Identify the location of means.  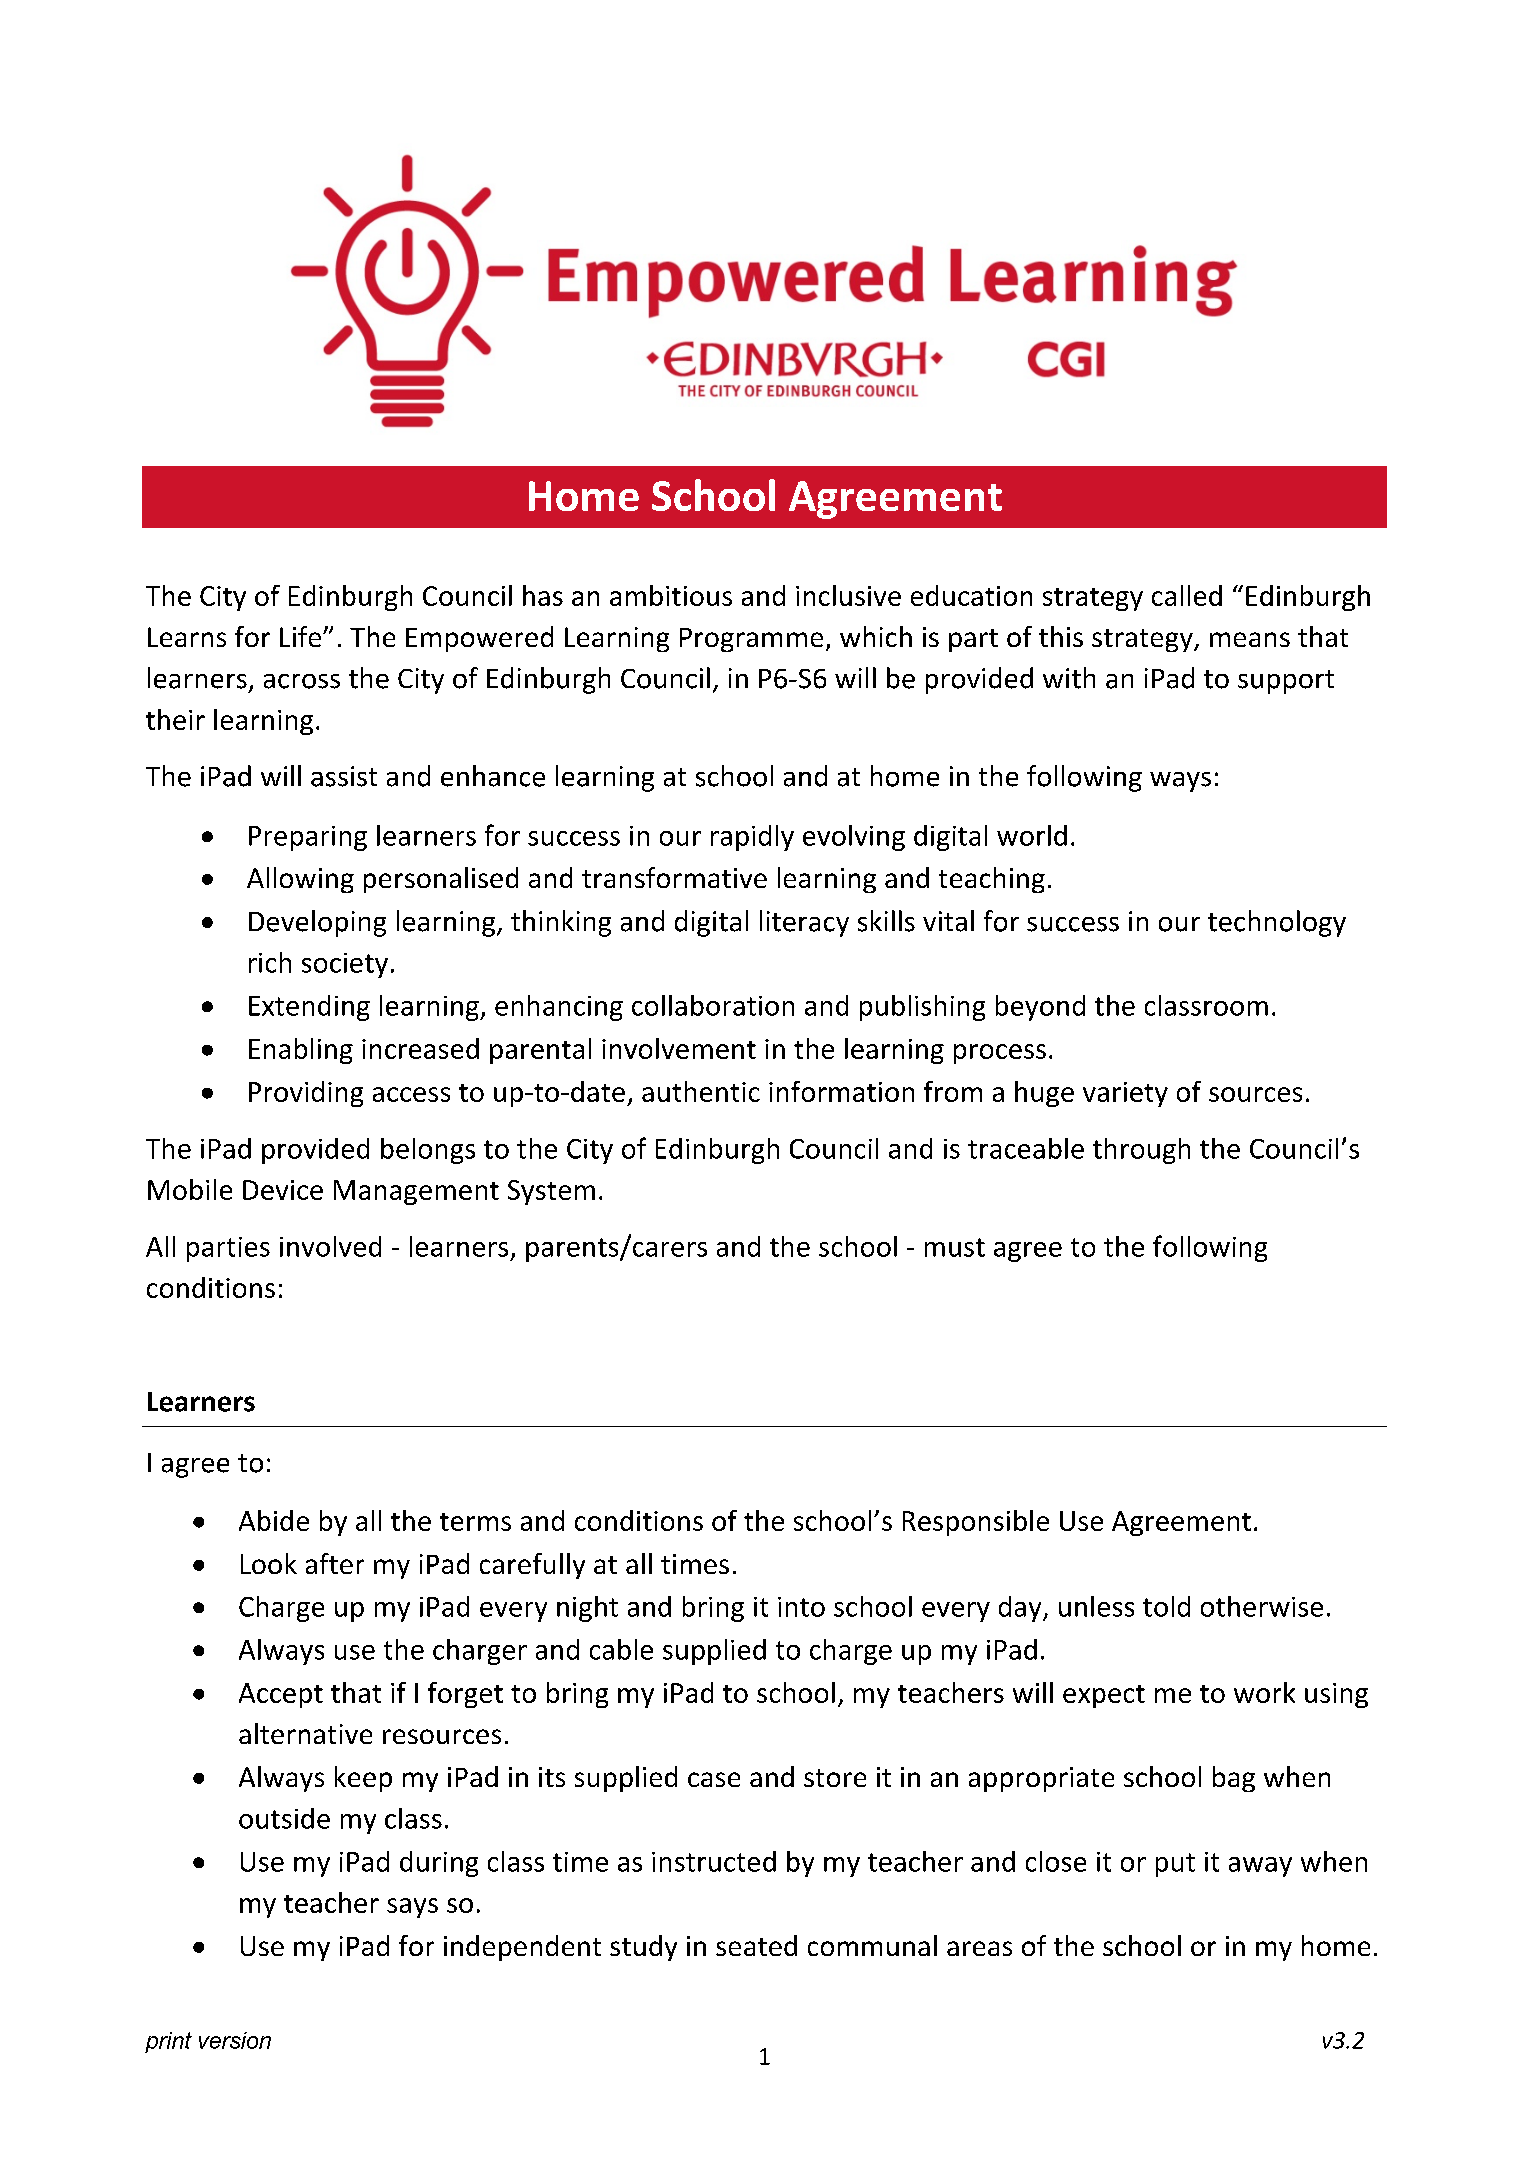
(1250, 639).
